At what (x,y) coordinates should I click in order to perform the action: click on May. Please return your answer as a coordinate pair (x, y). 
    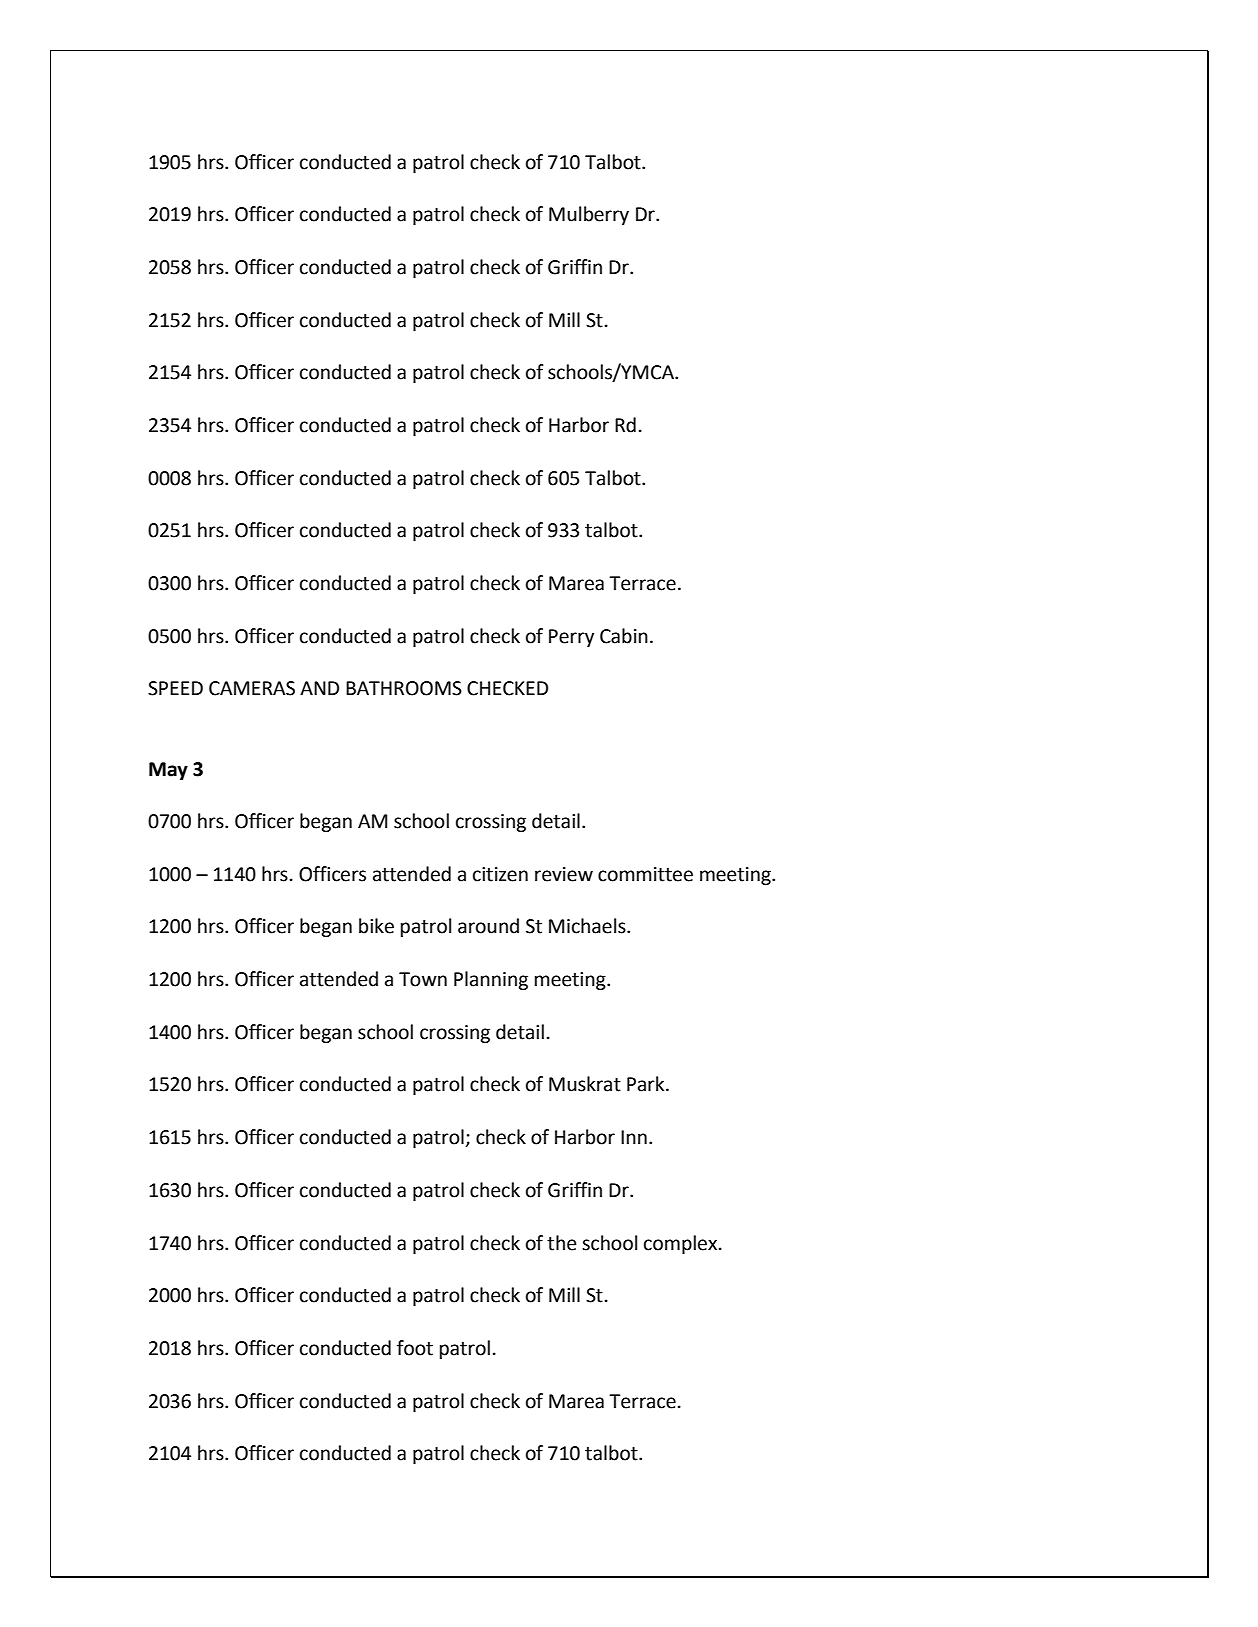
    Looking at the image, I should click on (168, 771).
